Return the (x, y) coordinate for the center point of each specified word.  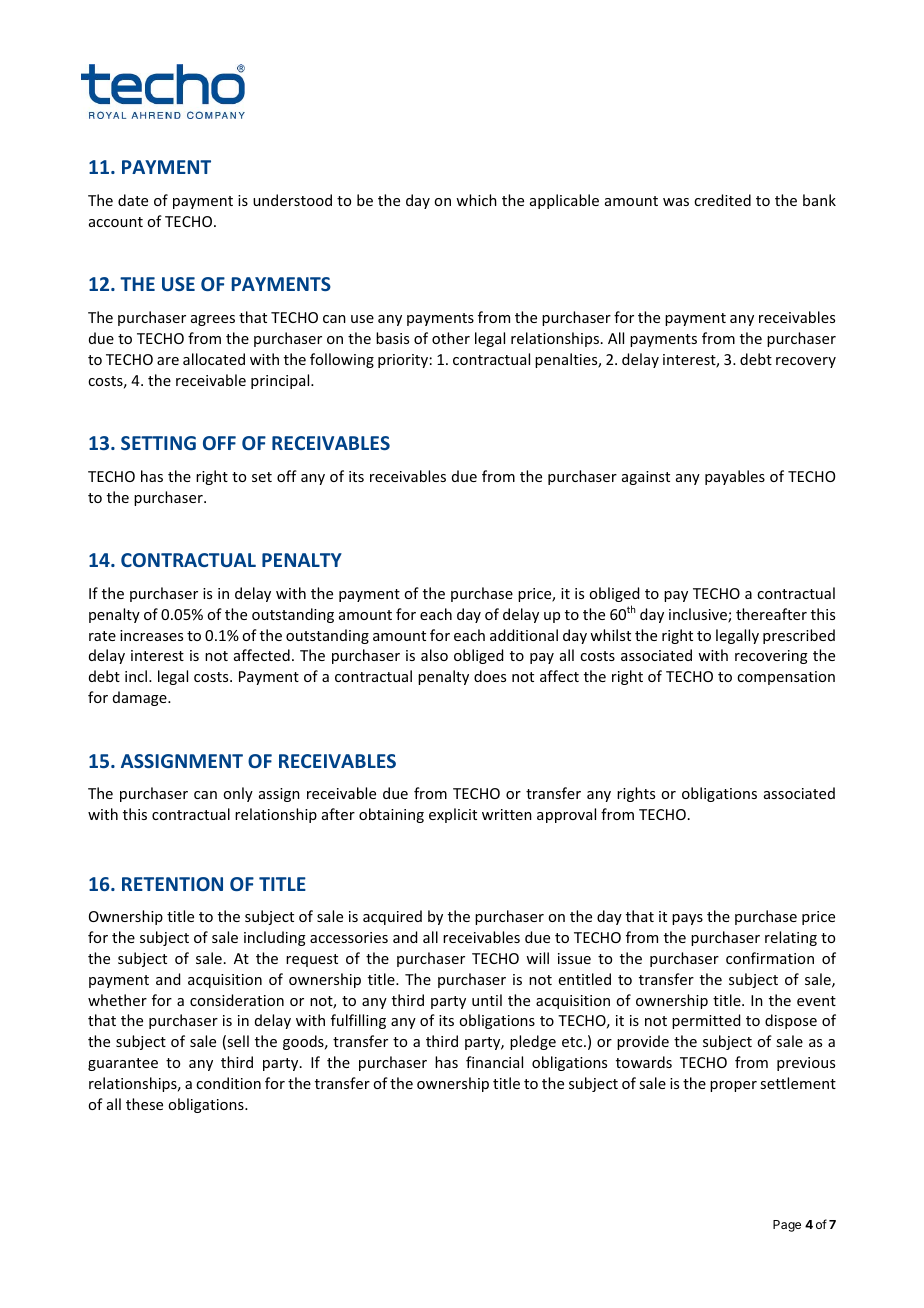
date (133, 200)
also (434, 655)
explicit (453, 815)
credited (722, 200)
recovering (771, 657)
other (451, 338)
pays (687, 919)
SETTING (158, 443)
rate (102, 636)
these (144, 1104)
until (487, 1000)
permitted (706, 1021)
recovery (806, 362)
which (476, 200)
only (238, 794)
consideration (237, 1000)
